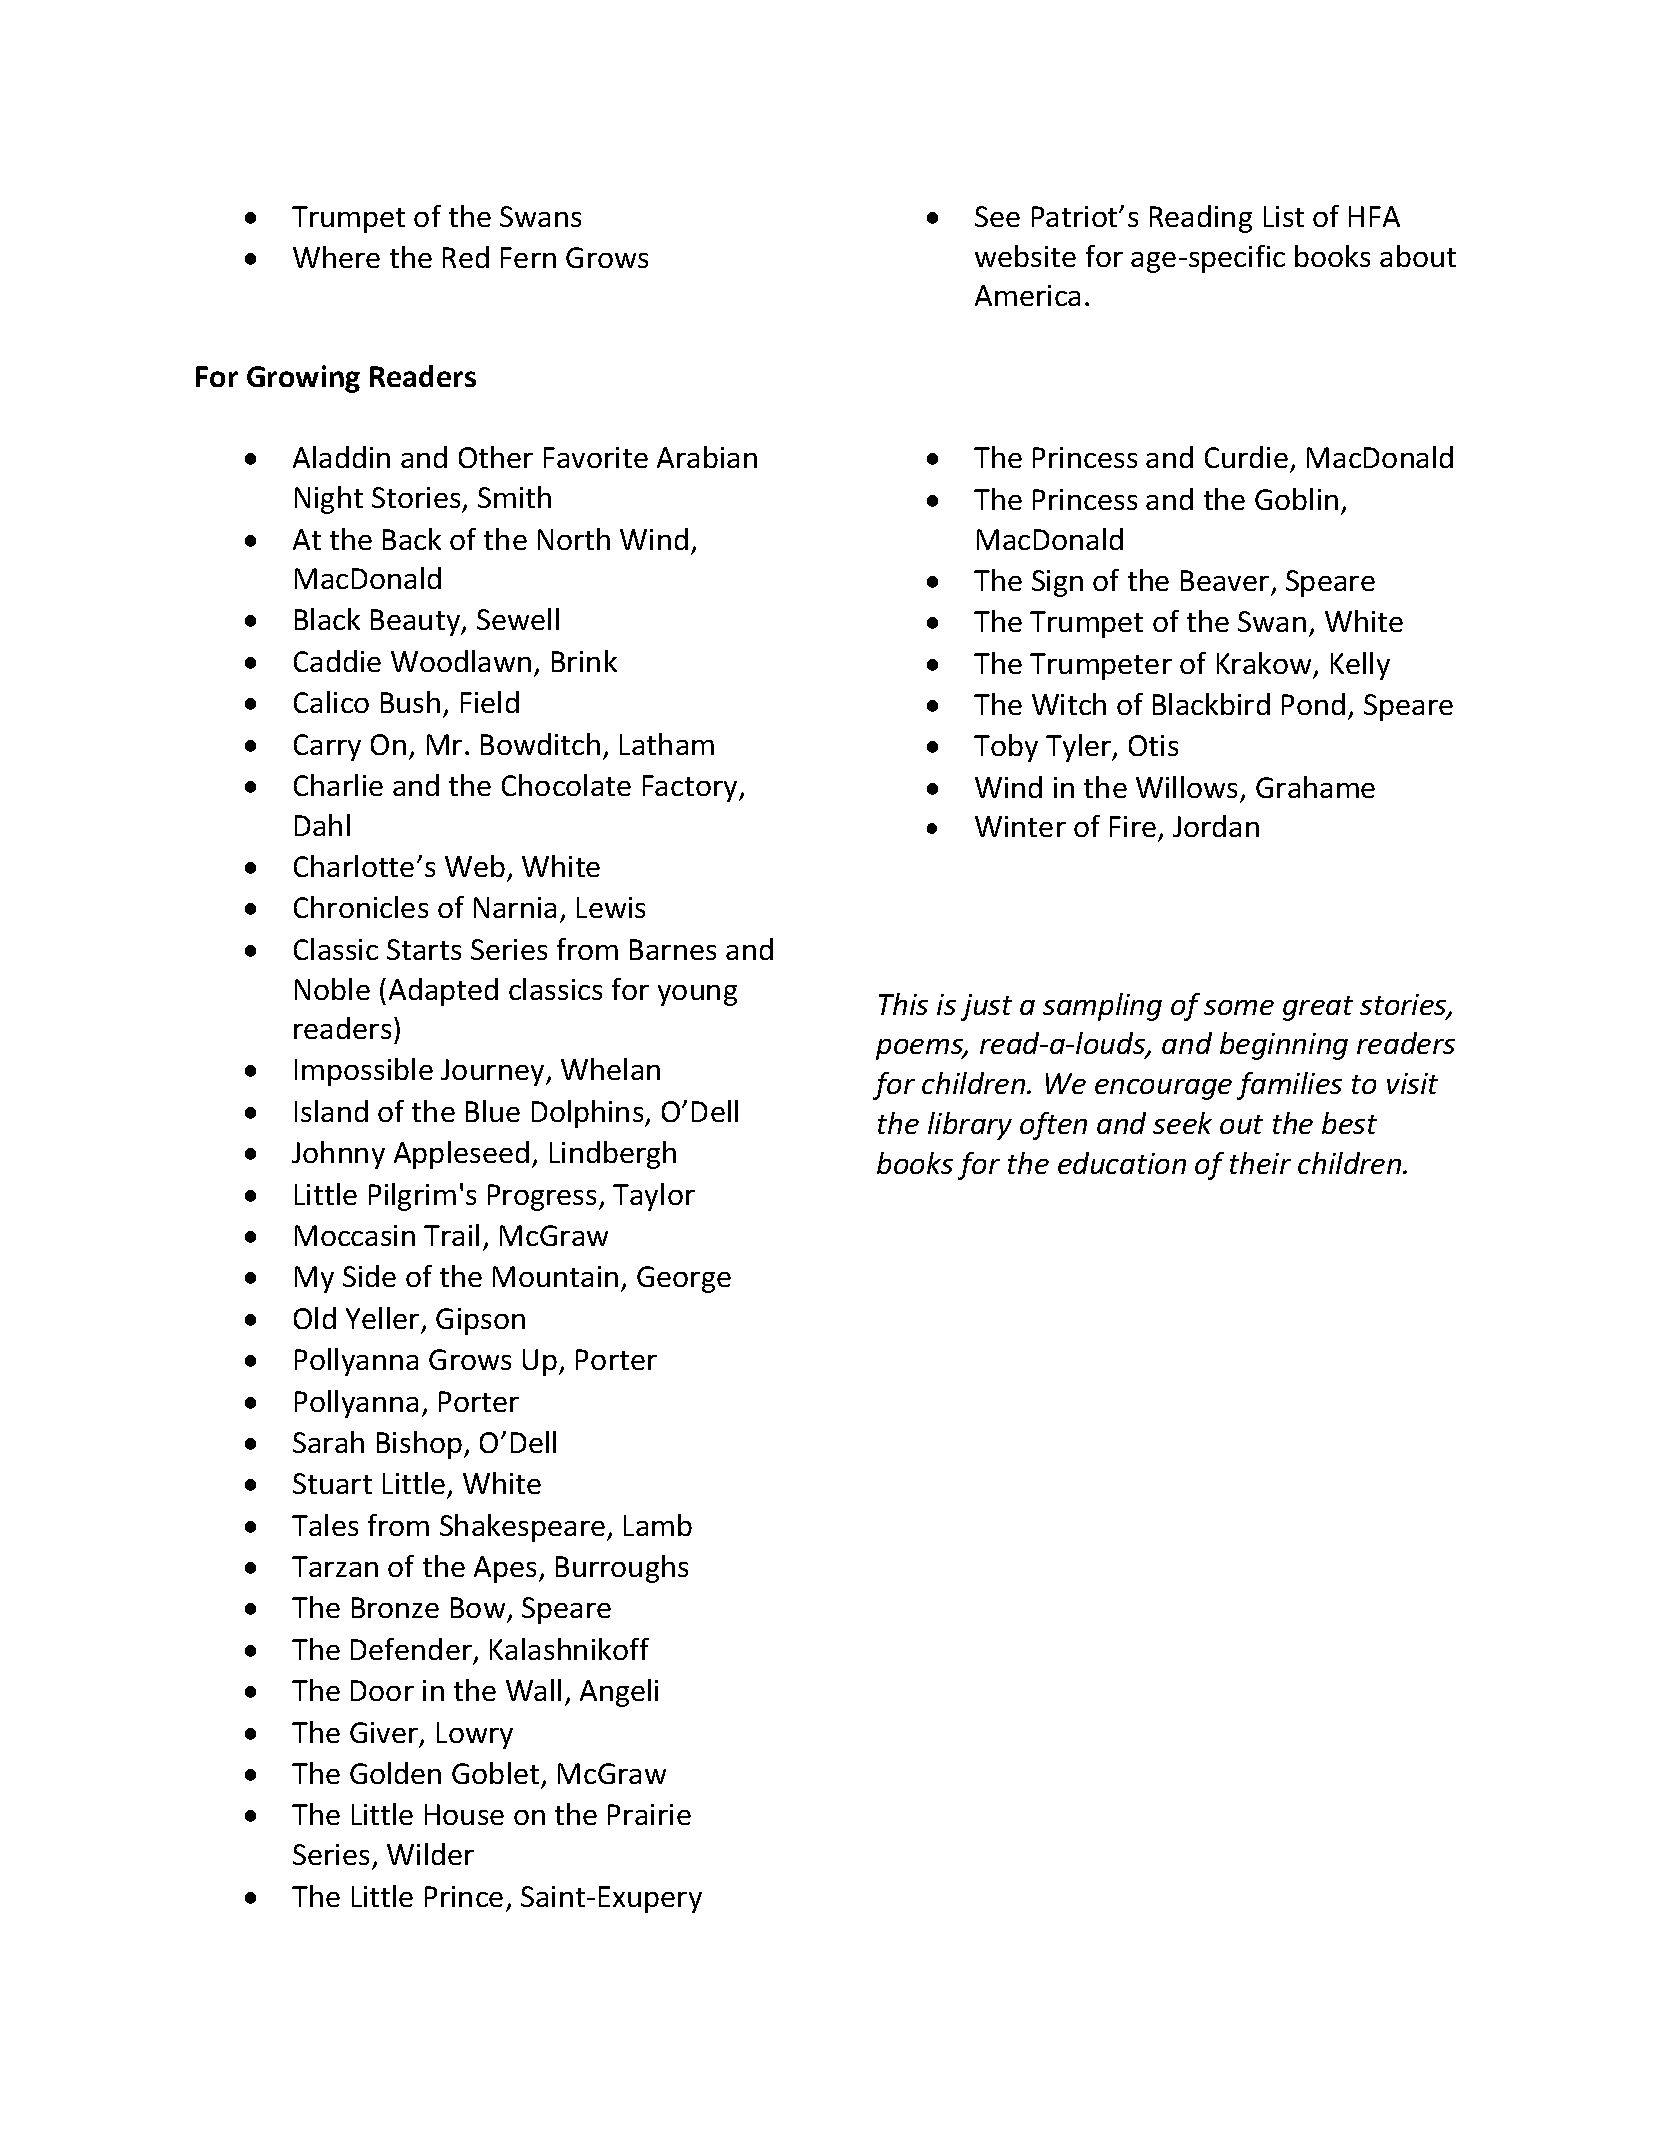  What do you see at coordinates (1216, 826) in the page?
I see `Jordan` at bounding box center [1216, 826].
